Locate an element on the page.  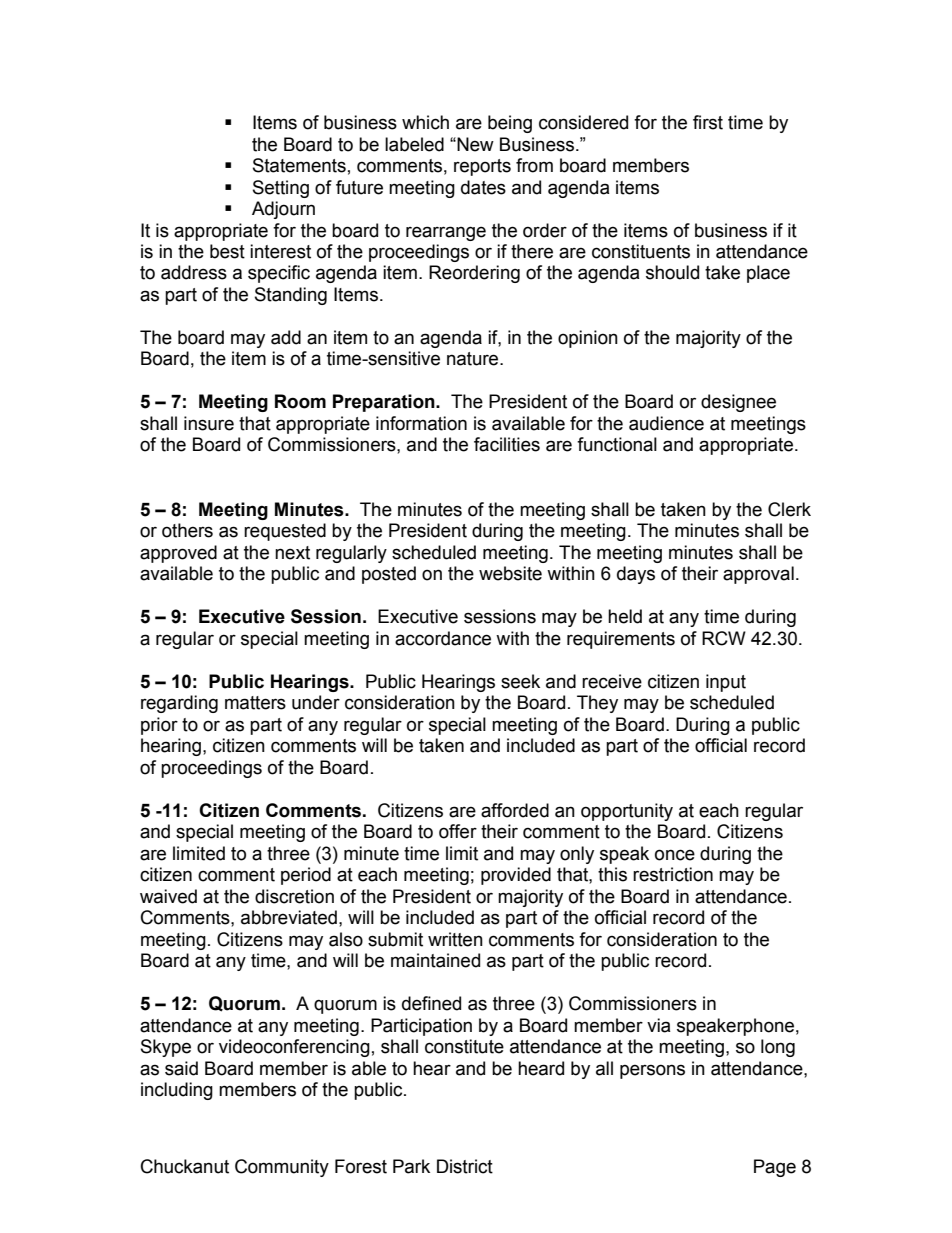
audience is located at coordinates (666, 423).
